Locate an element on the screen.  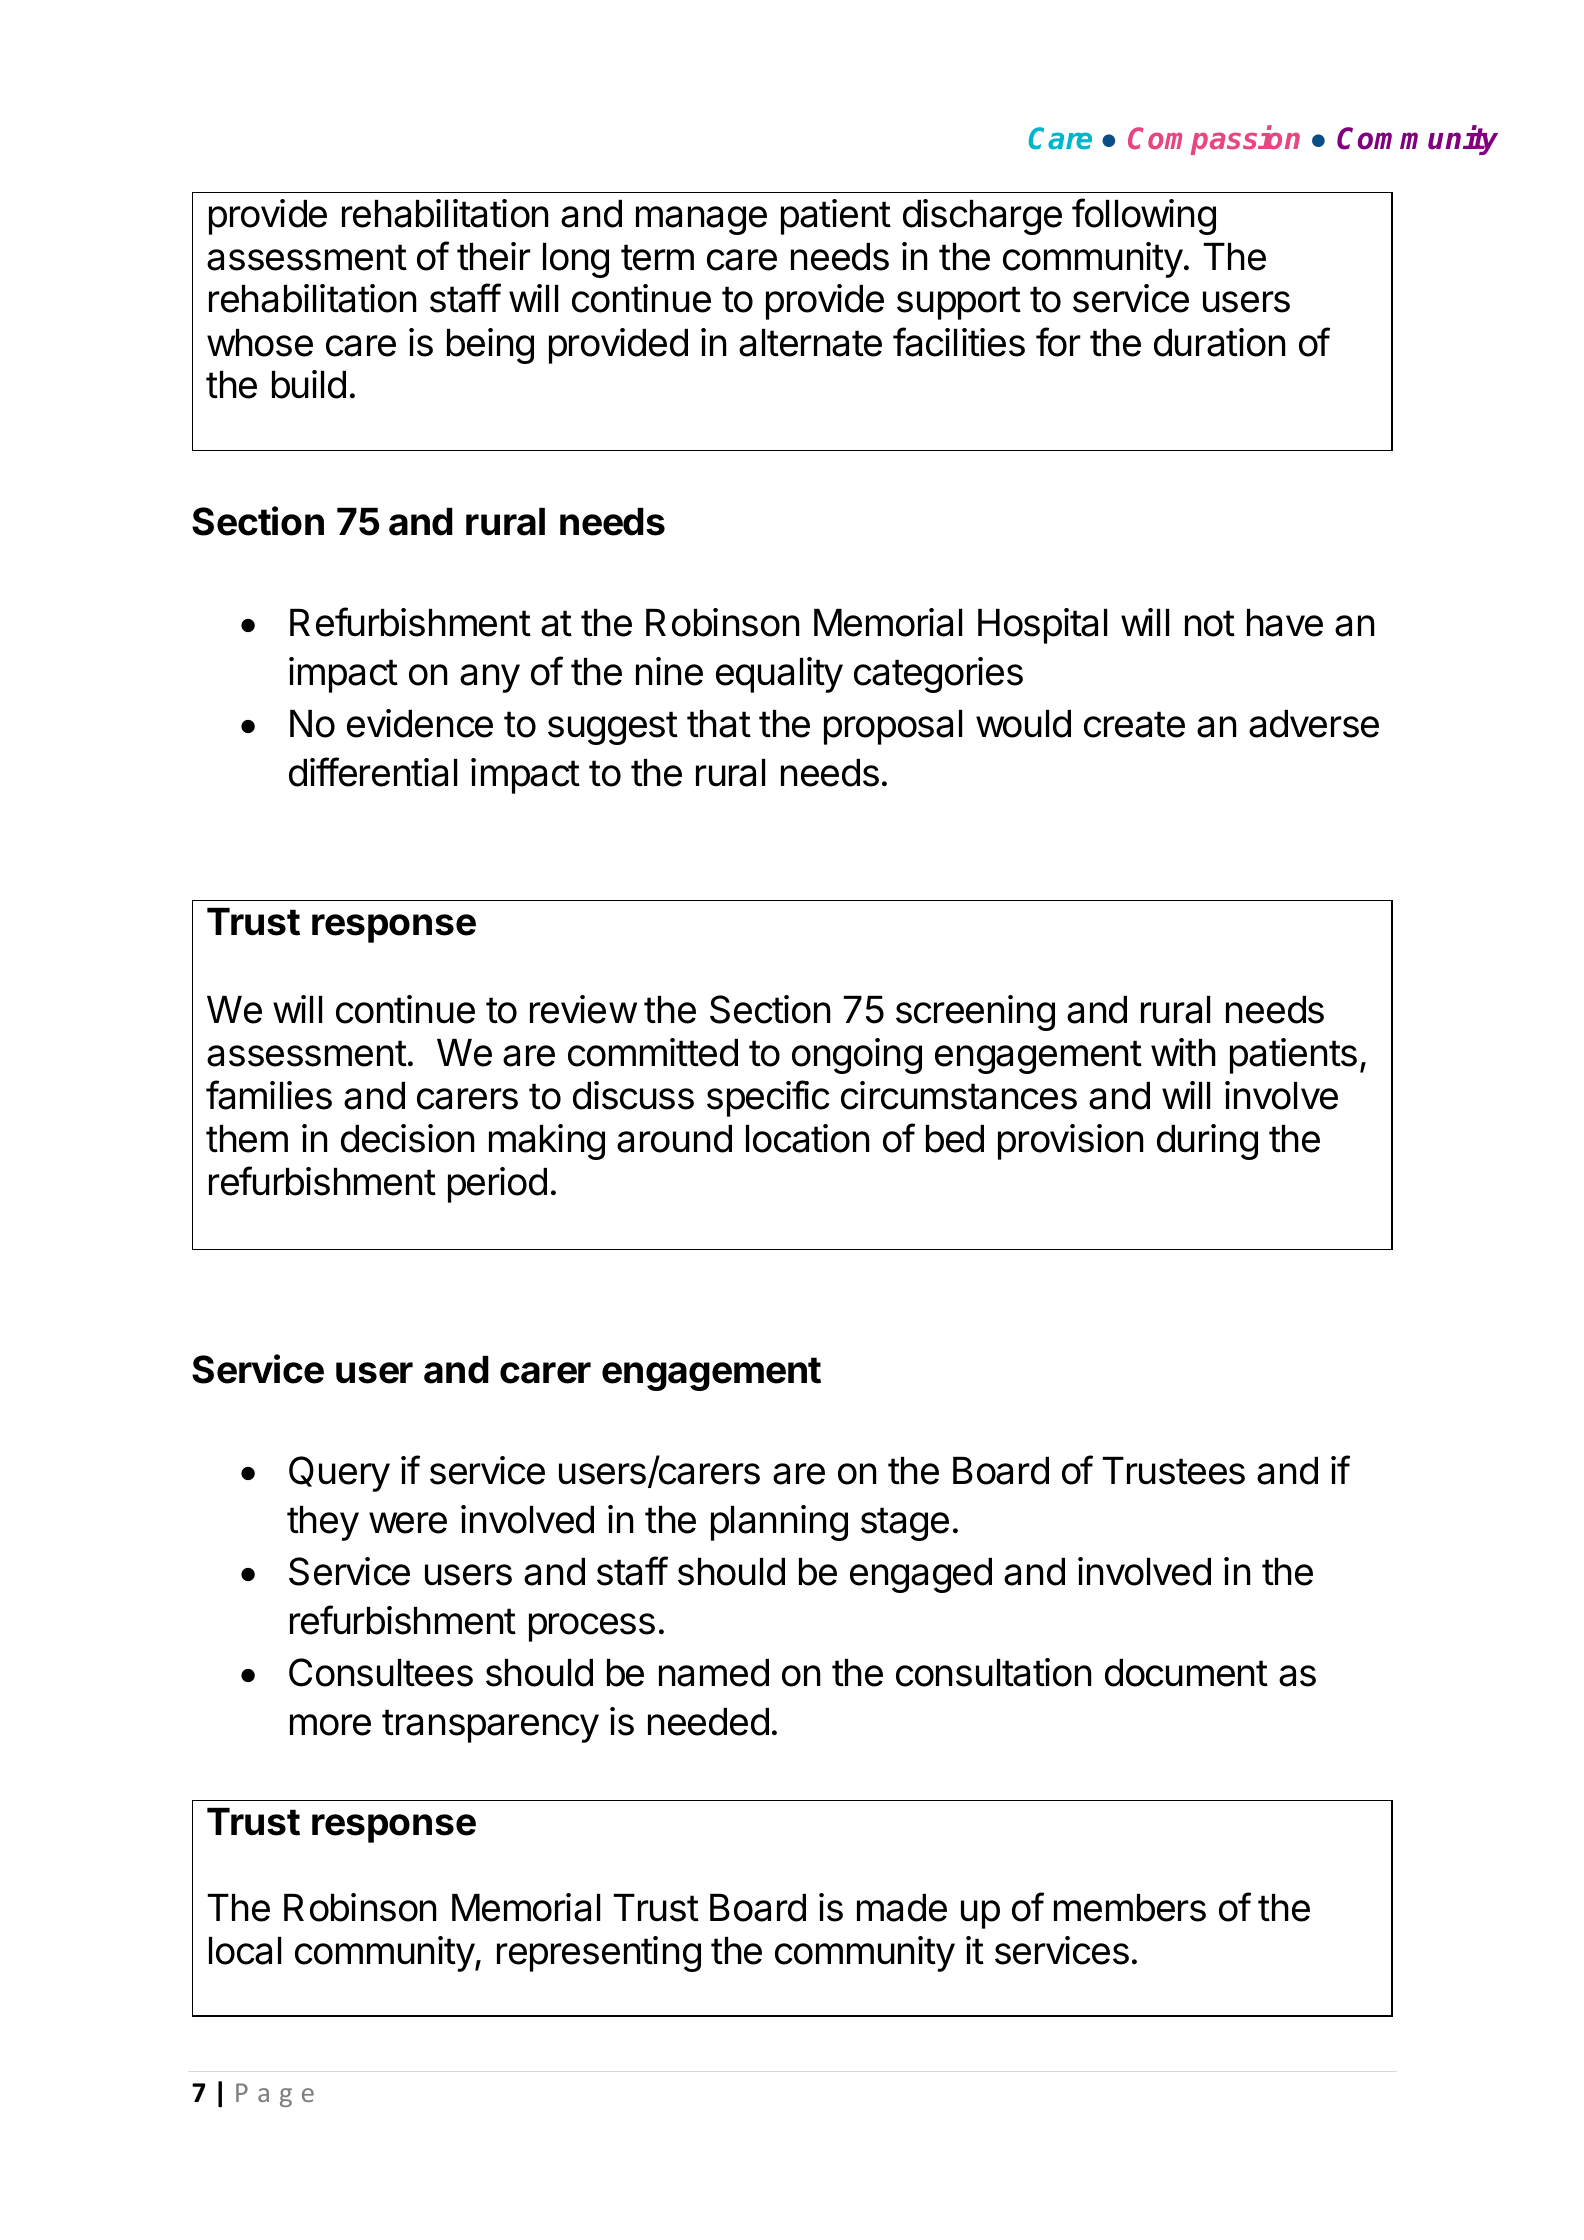
create is located at coordinates (1134, 724).
